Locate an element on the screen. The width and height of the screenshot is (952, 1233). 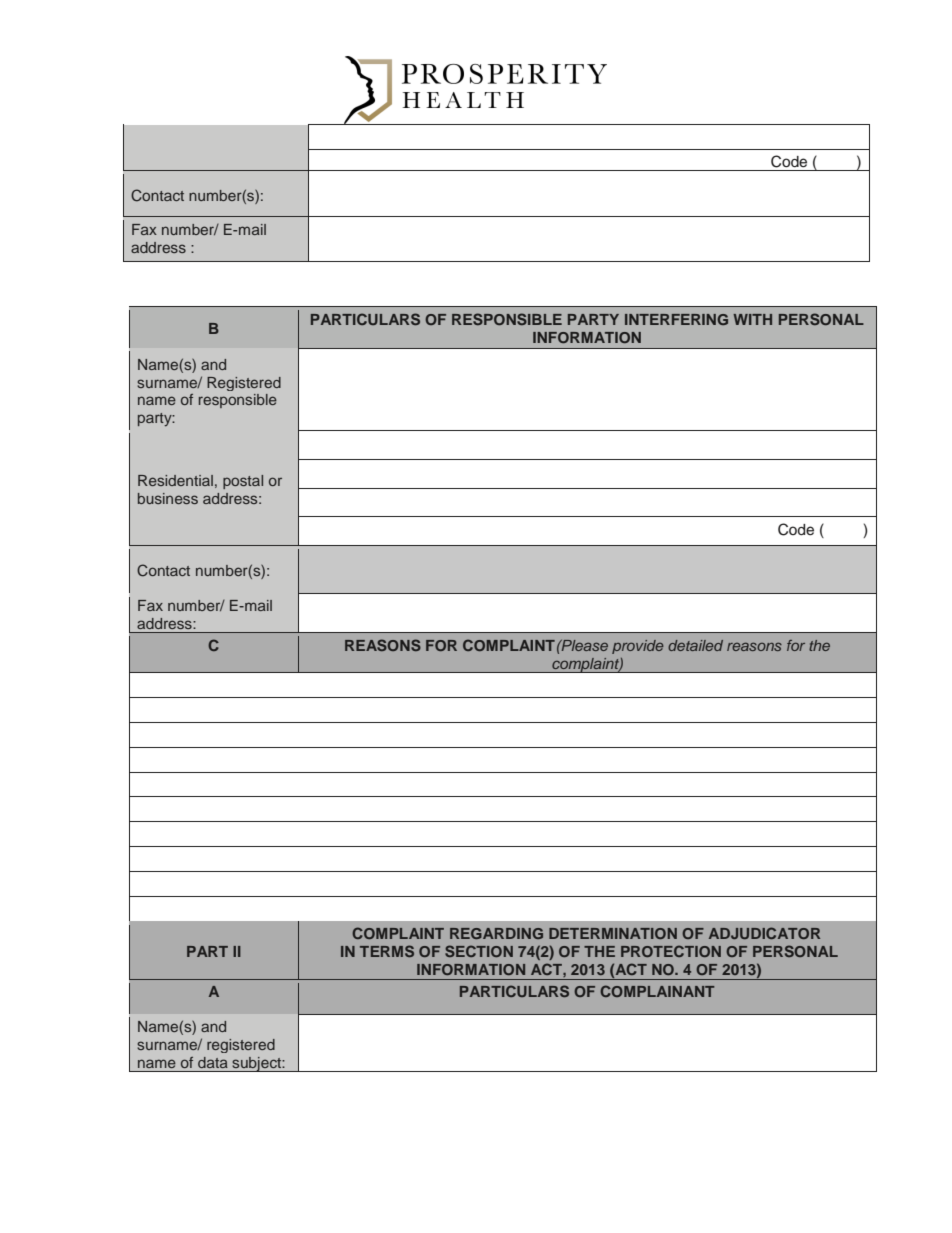
detailed is located at coordinates (695, 645).
